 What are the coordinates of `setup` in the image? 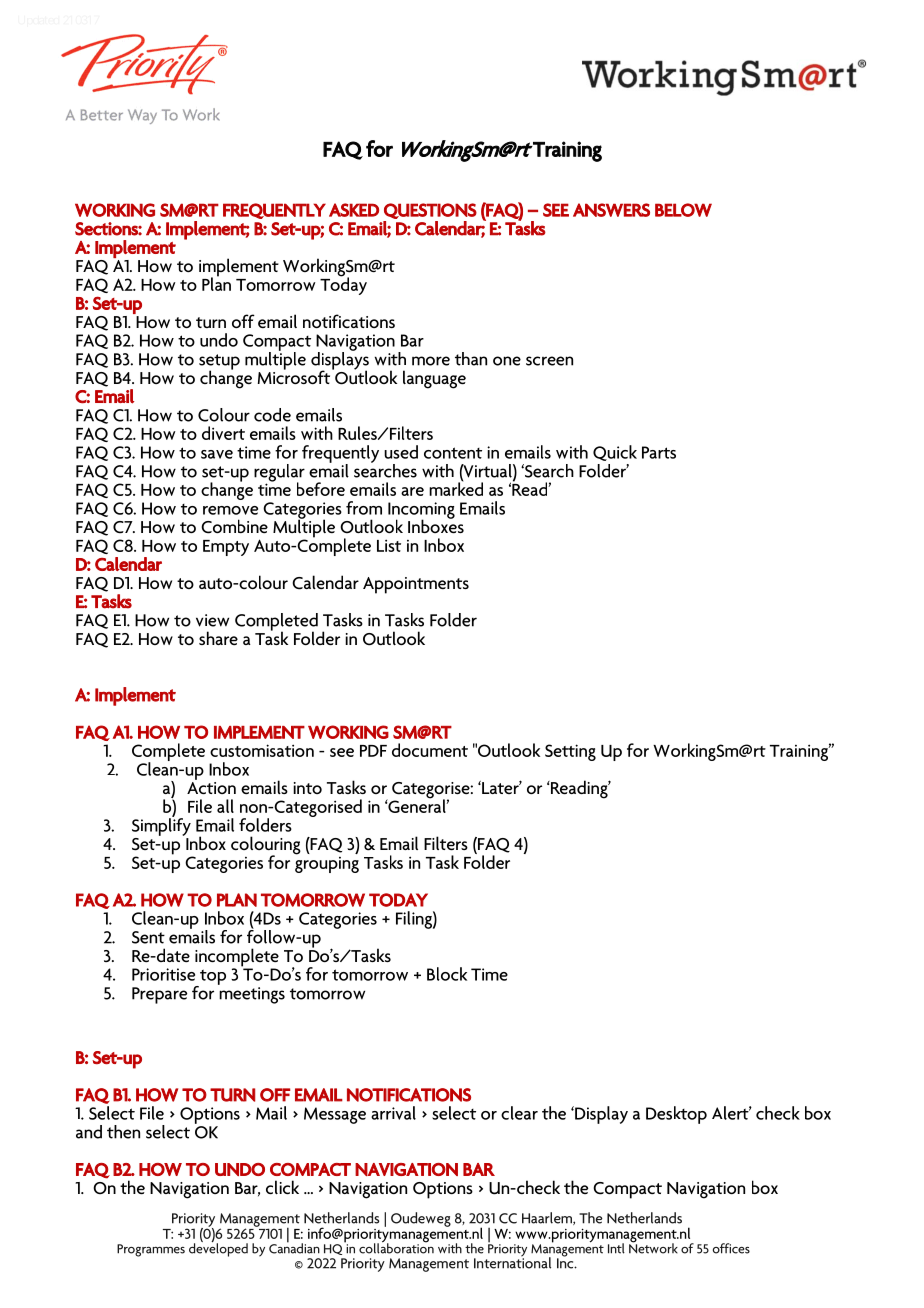 It's located at (219, 363).
